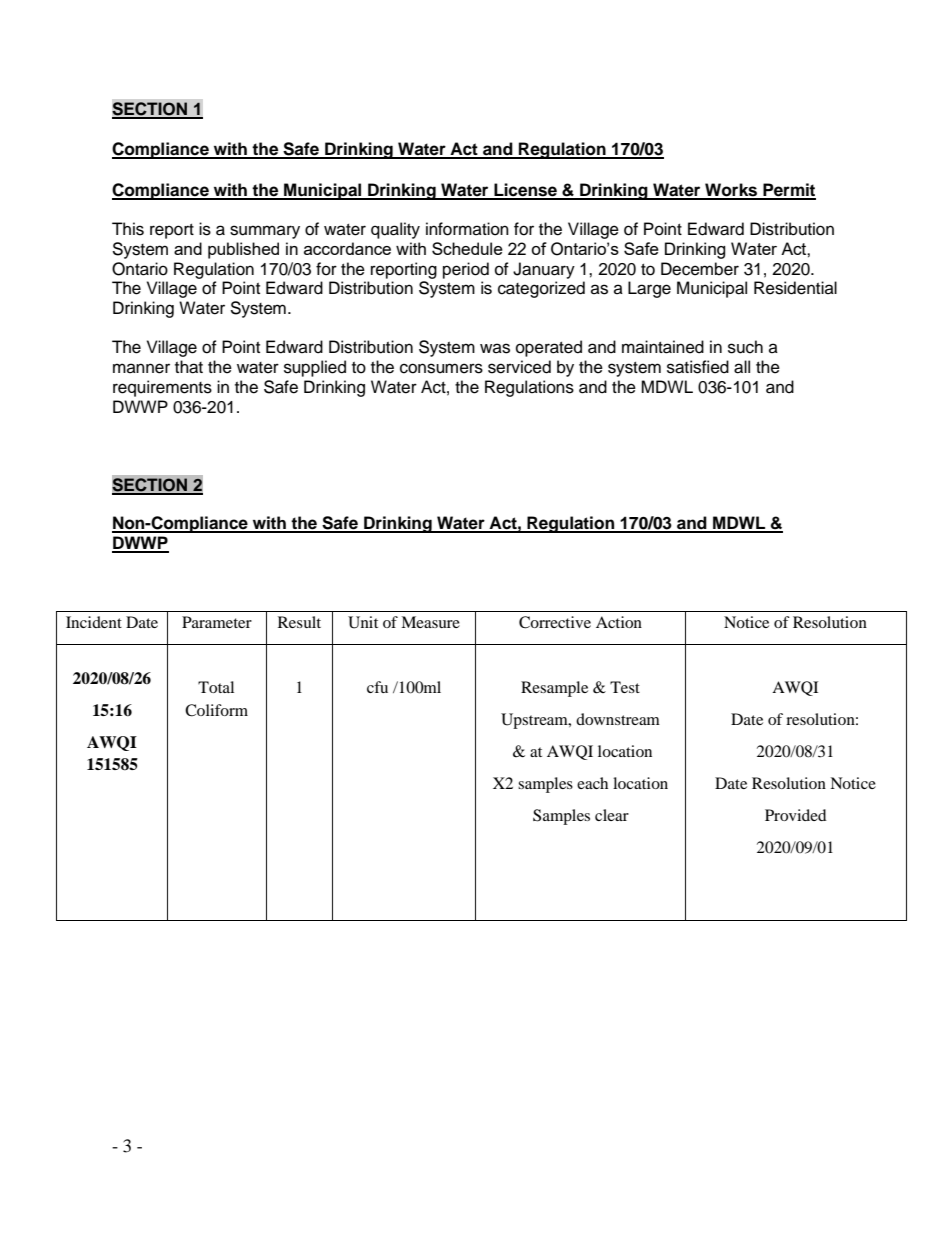 This screenshot has height=1233, width=952. I want to click on each, so click(592, 783).
